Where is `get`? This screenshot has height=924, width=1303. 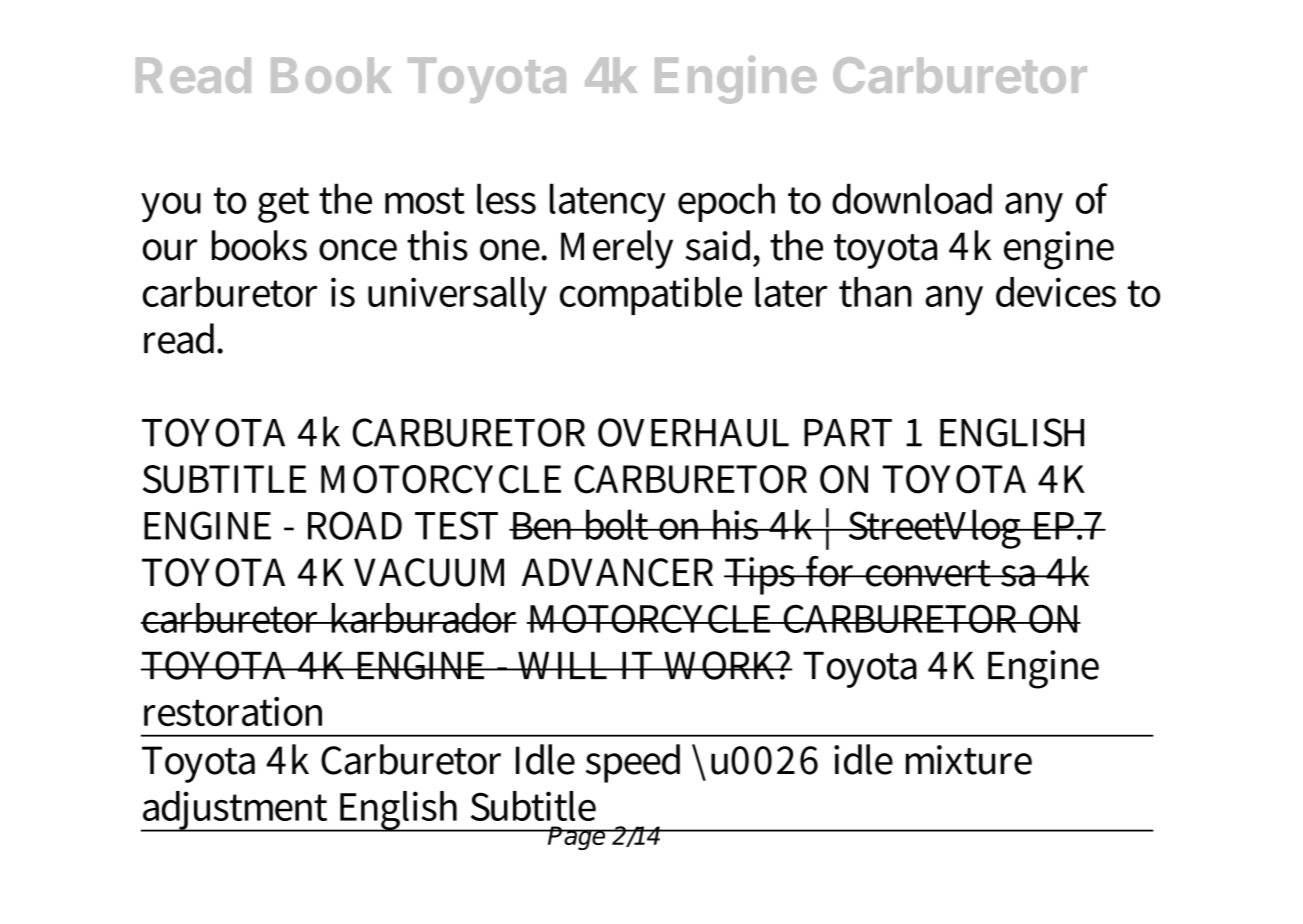
get is located at coordinates (283, 205).
